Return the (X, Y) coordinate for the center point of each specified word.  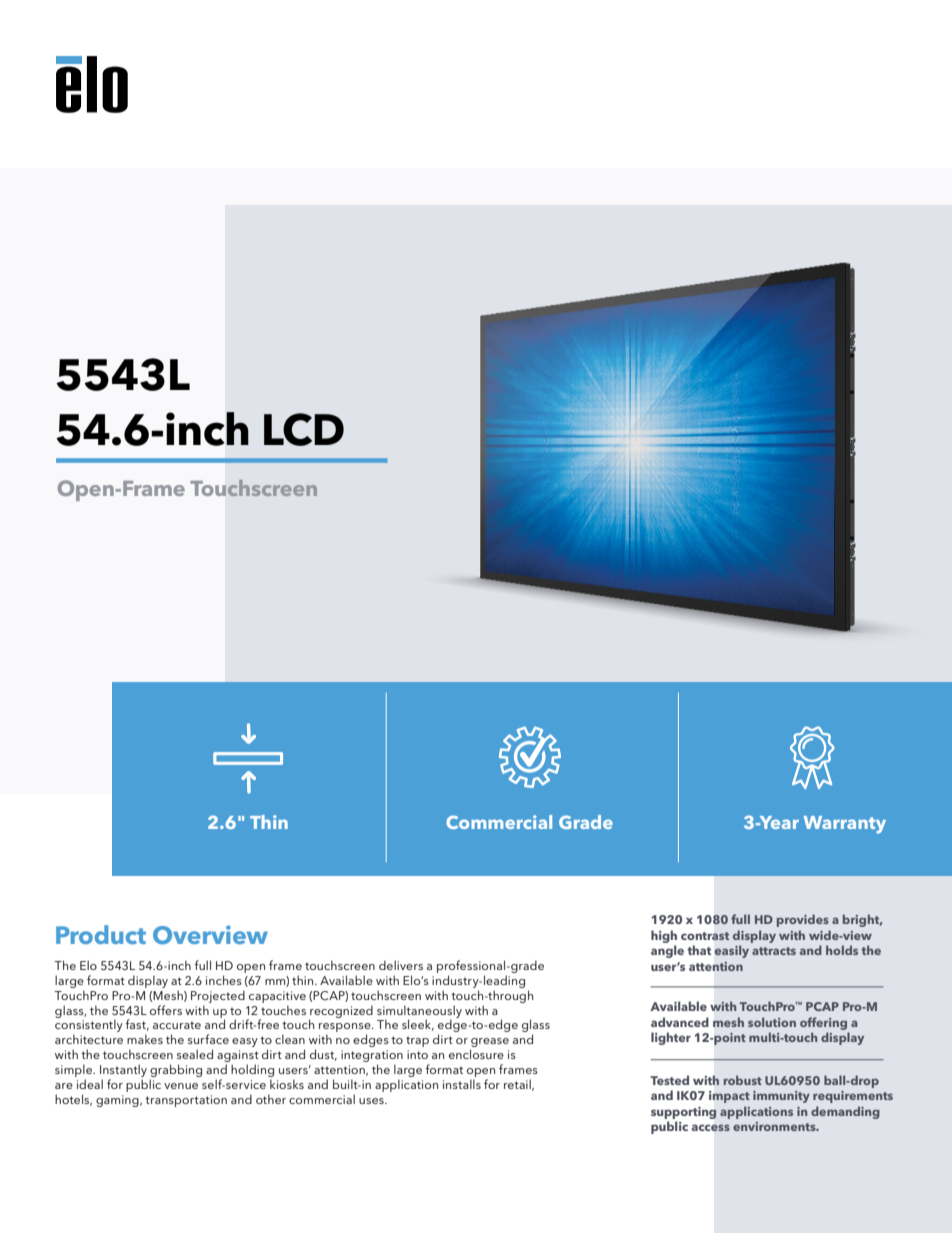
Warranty (844, 824)
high (664, 936)
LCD (304, 429)
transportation (186, 1101)
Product (101, 934)
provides (803, 920)
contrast (705, 936)
